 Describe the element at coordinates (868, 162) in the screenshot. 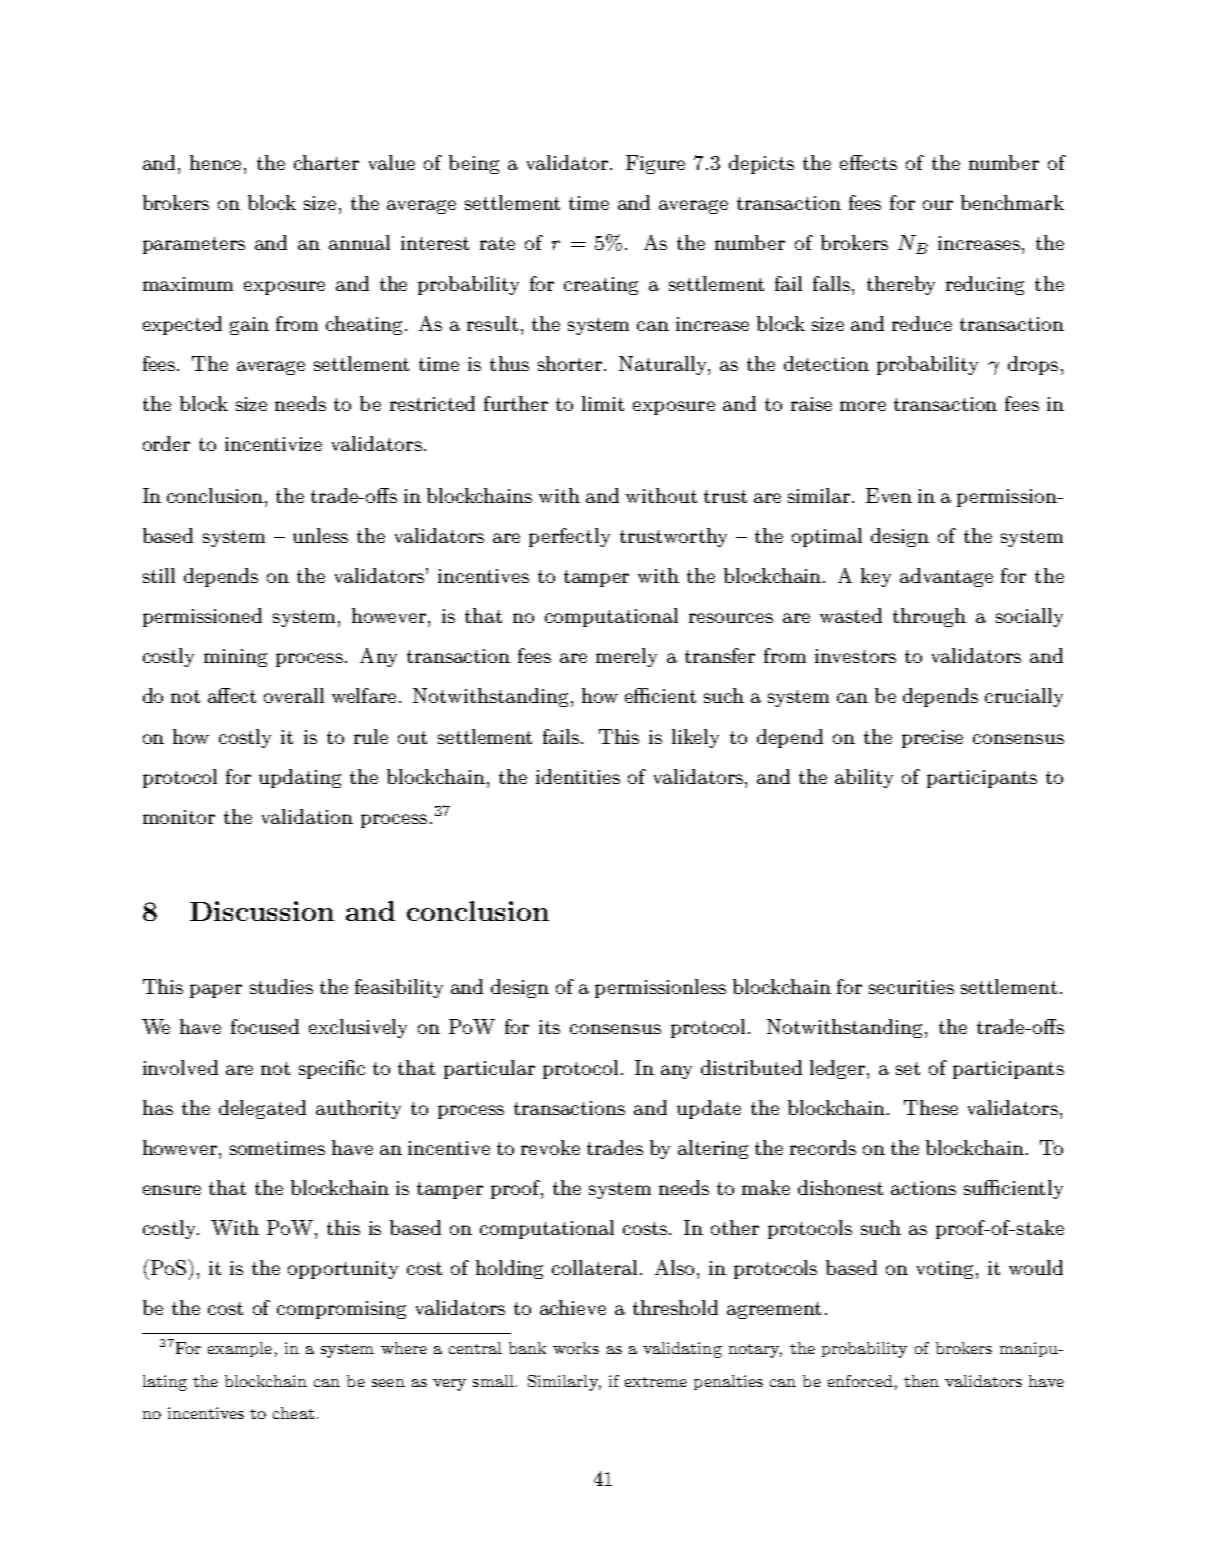

I see `effects` at that location.
